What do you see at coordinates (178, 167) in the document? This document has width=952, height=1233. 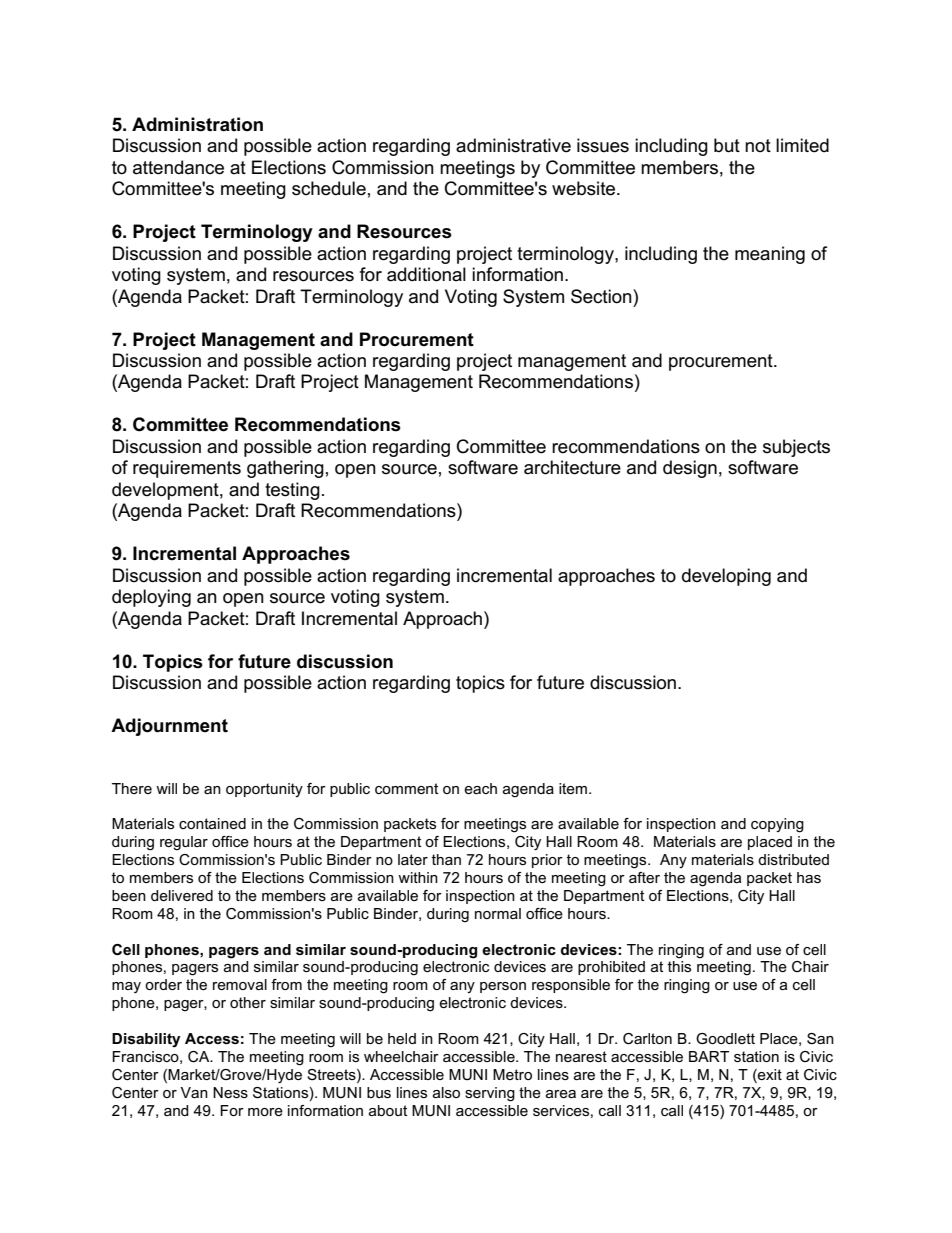 I see `attendance` at bounding box center [178, 167].
